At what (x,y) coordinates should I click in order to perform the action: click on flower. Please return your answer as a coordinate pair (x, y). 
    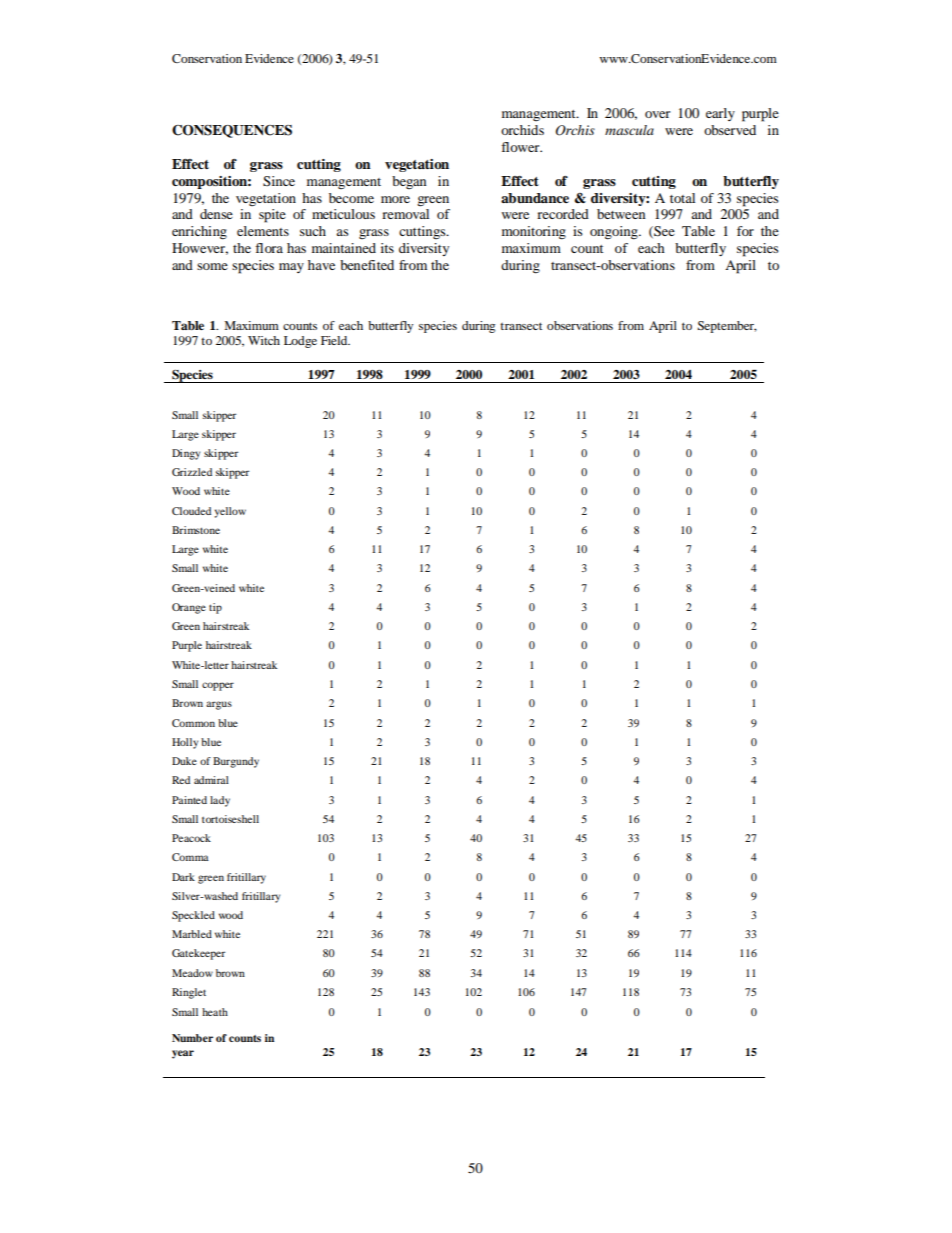
    Looking at the image, I should click on (521, 147).
